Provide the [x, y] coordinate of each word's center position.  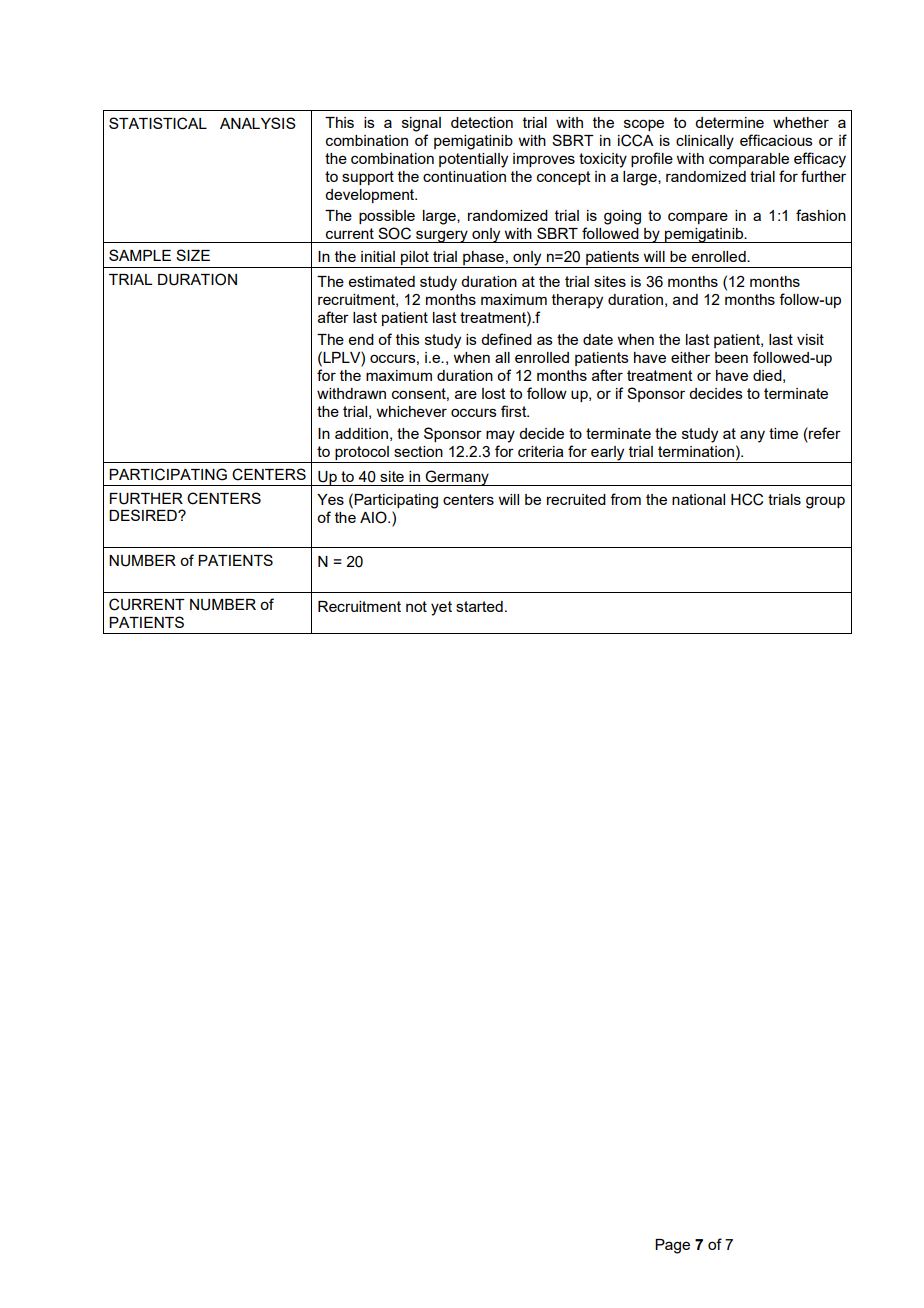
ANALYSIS [258, 123]
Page [672, 1246]
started [479, 606]
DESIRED [144, 515]
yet [441, 608]
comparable [749, 160]
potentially [473, 160]
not [416, 606]
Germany [457, 478]
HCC [747, 499]
